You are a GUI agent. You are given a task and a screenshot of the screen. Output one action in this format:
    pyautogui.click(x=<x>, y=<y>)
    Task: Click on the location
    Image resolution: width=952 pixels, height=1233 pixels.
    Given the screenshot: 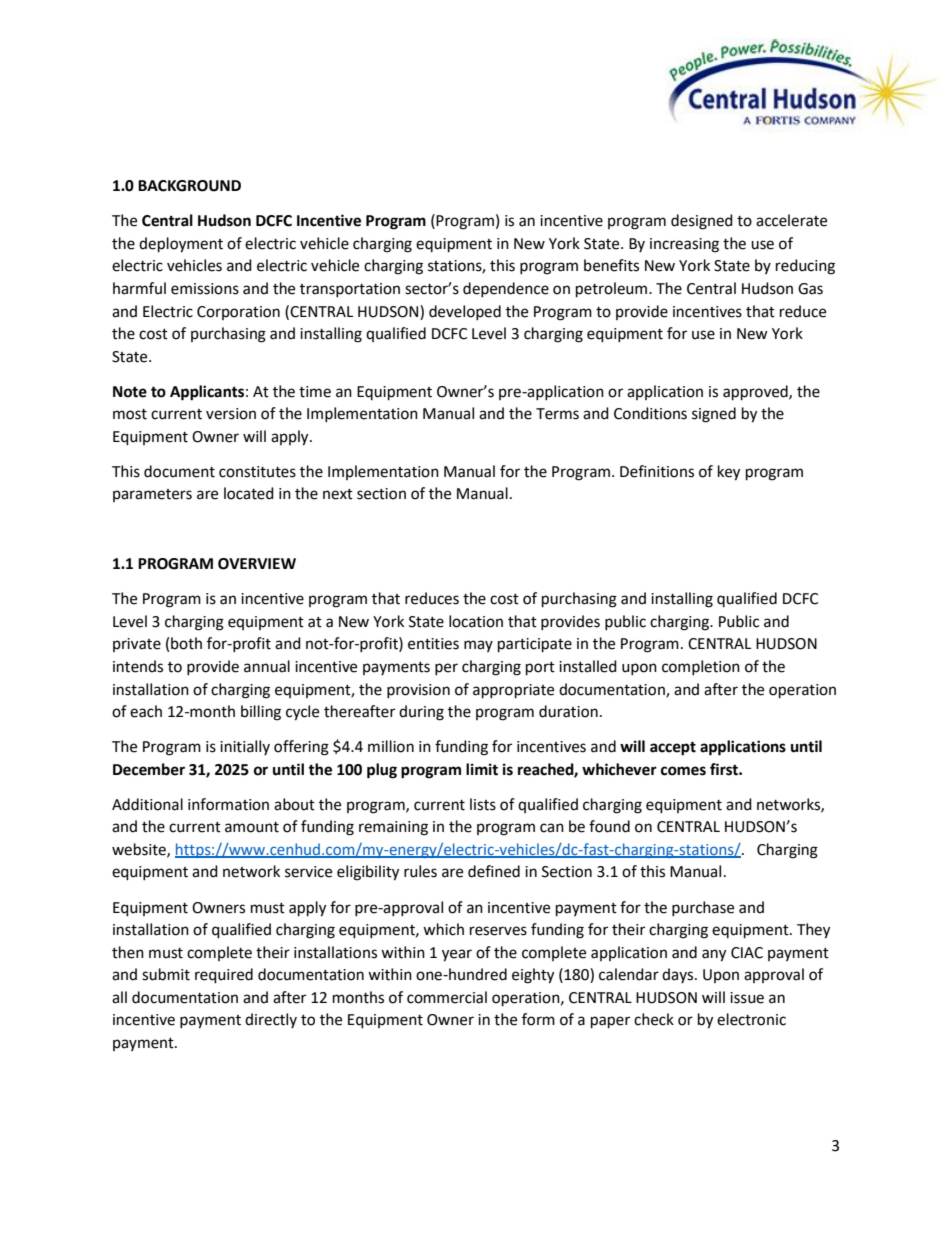 What is the action you would take?
    pyautogui.click(x=476, y=621)
